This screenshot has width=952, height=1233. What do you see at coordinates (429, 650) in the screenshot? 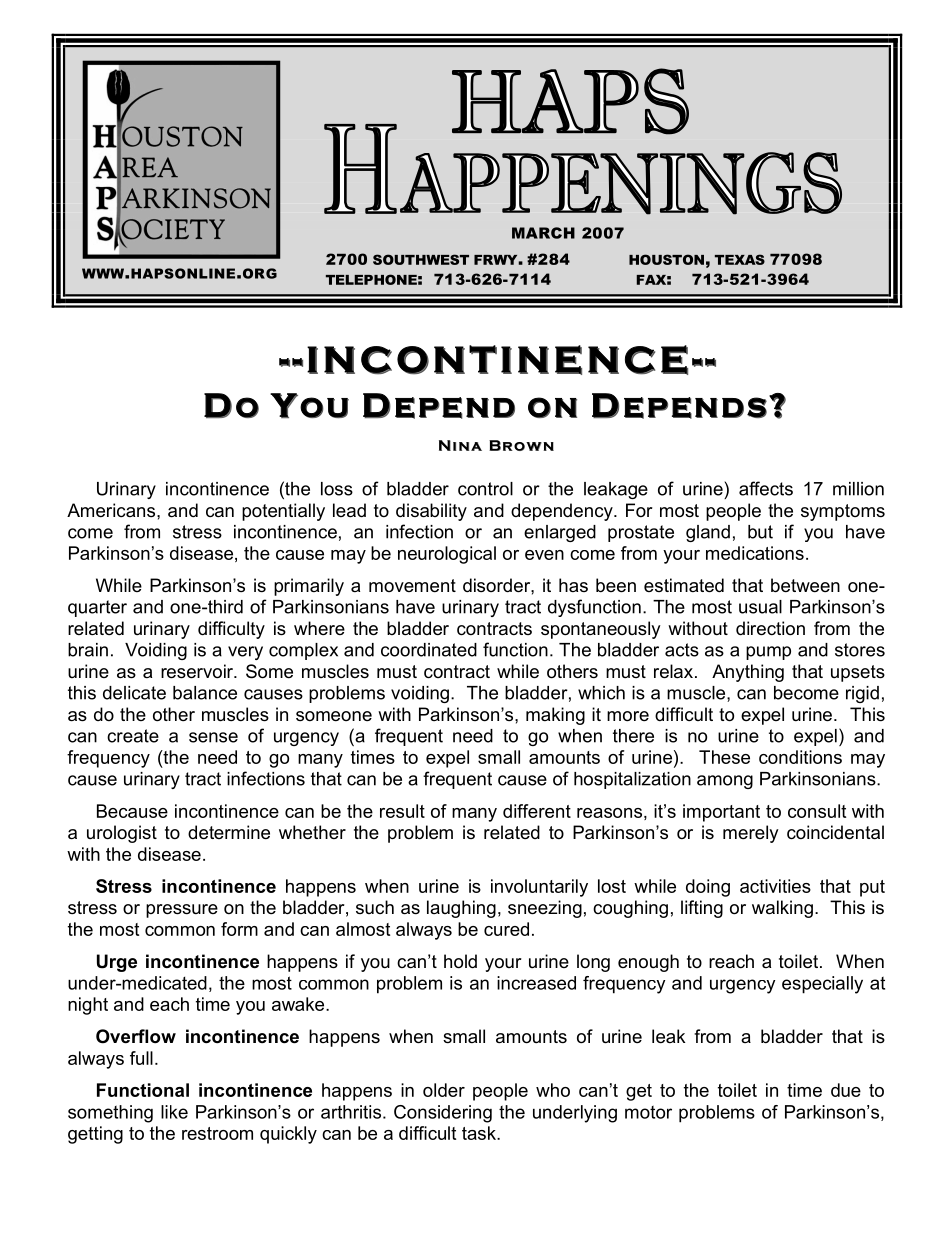
I see `coordinated` at bounding box center [429, 650].
